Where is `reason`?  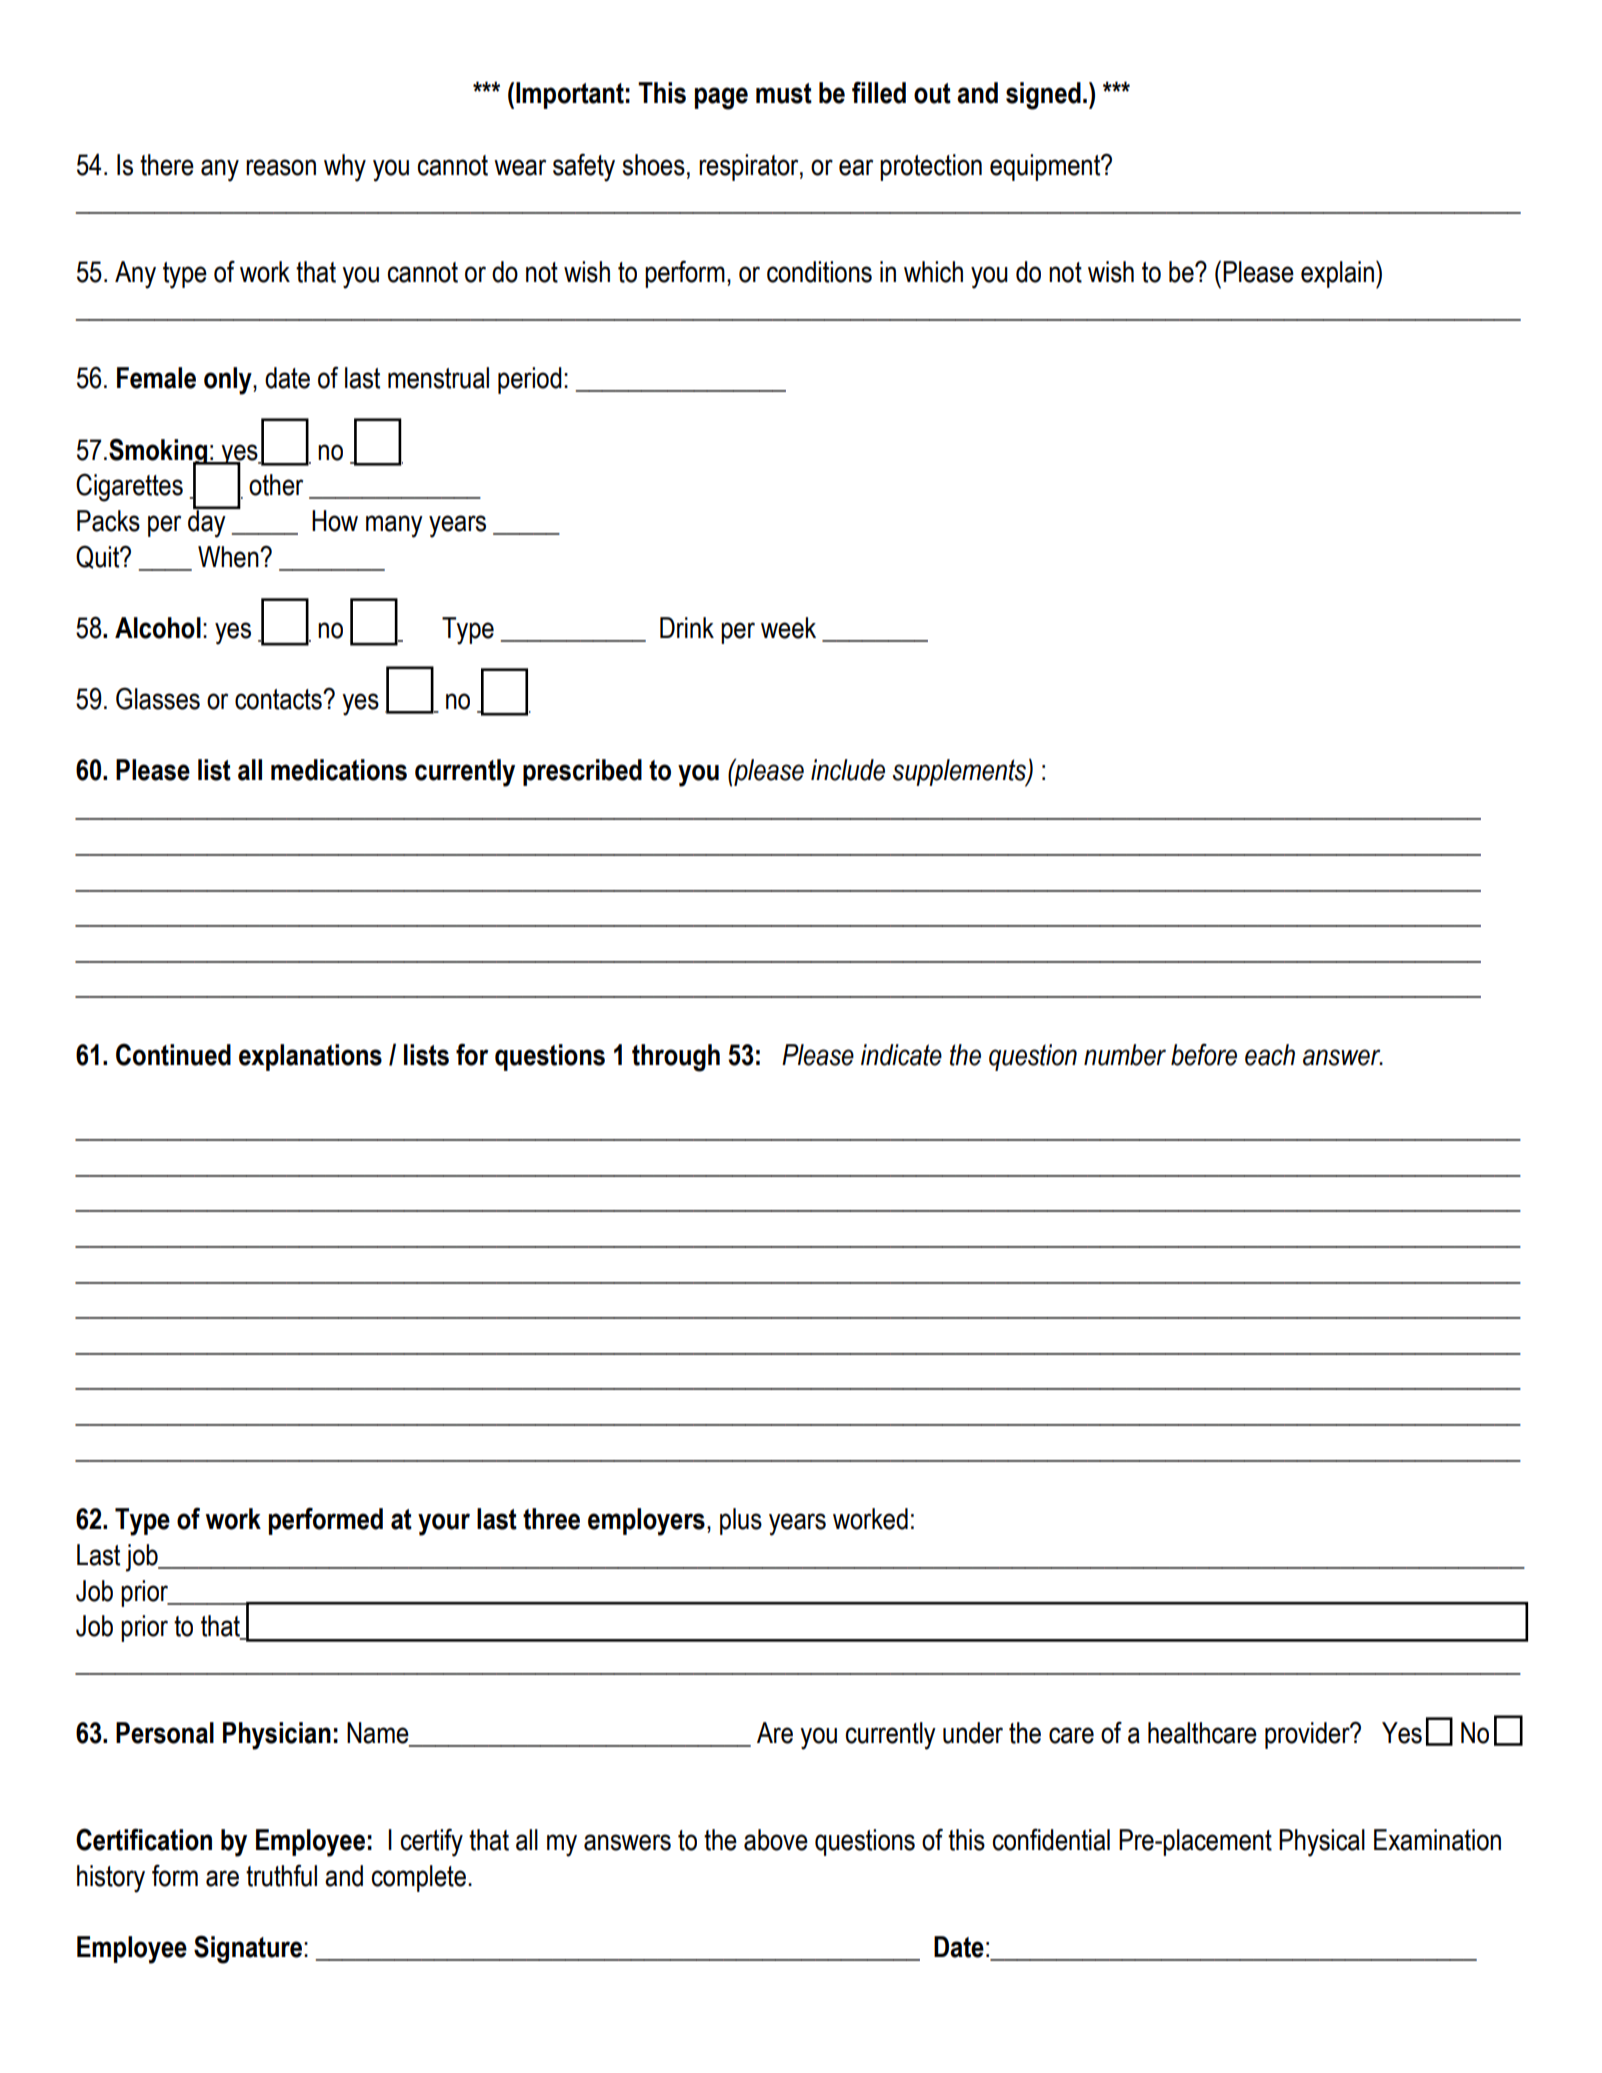
reason is located at coordinates (281, 167).
